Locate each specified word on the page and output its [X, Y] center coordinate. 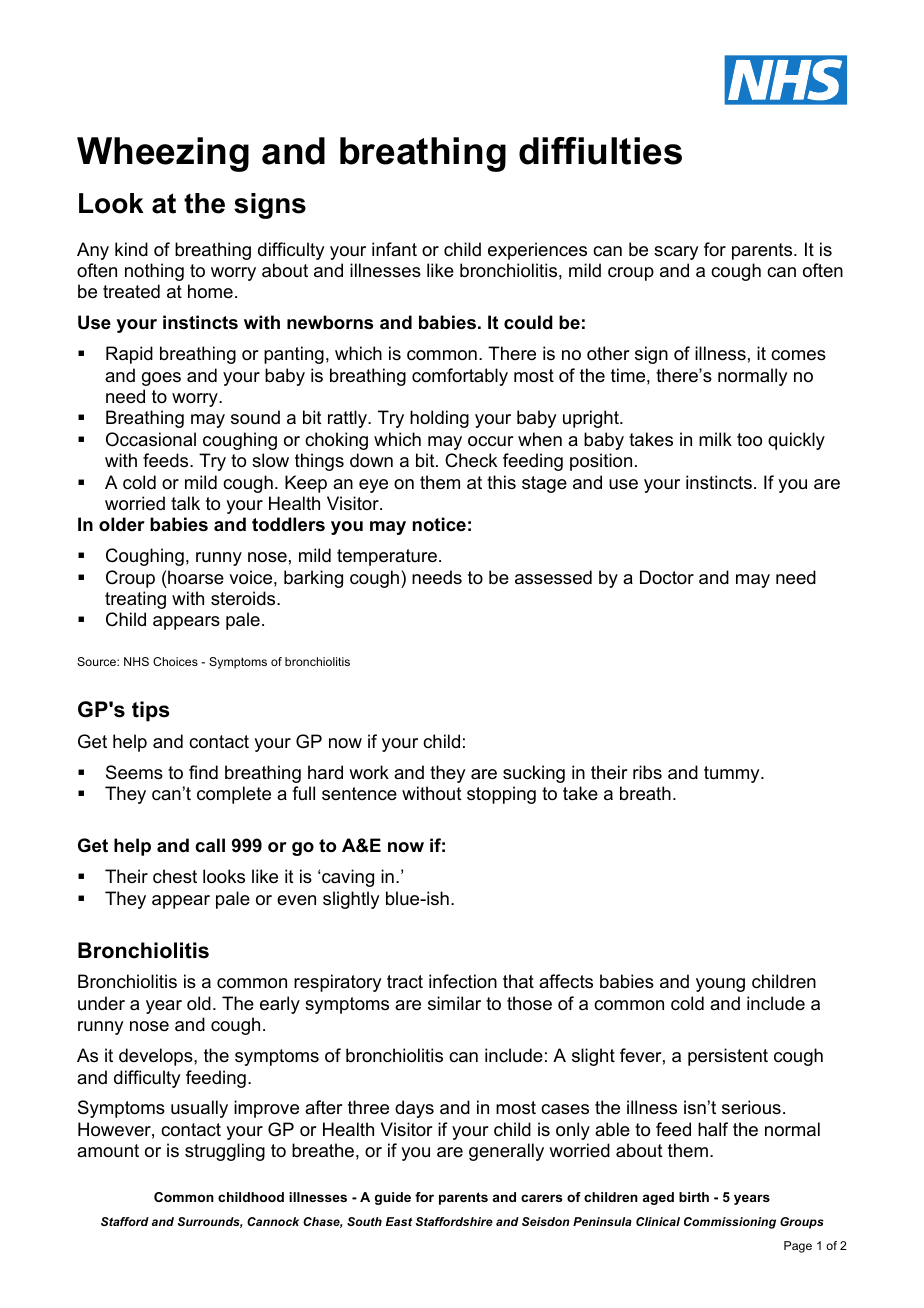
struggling [225, 1152]
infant [394, 249]
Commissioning [730, 1223]
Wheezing [163, 154]
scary [676, 253]
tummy [733, 774]
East [399, 1221]
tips [151, 711]
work [369, 772]
